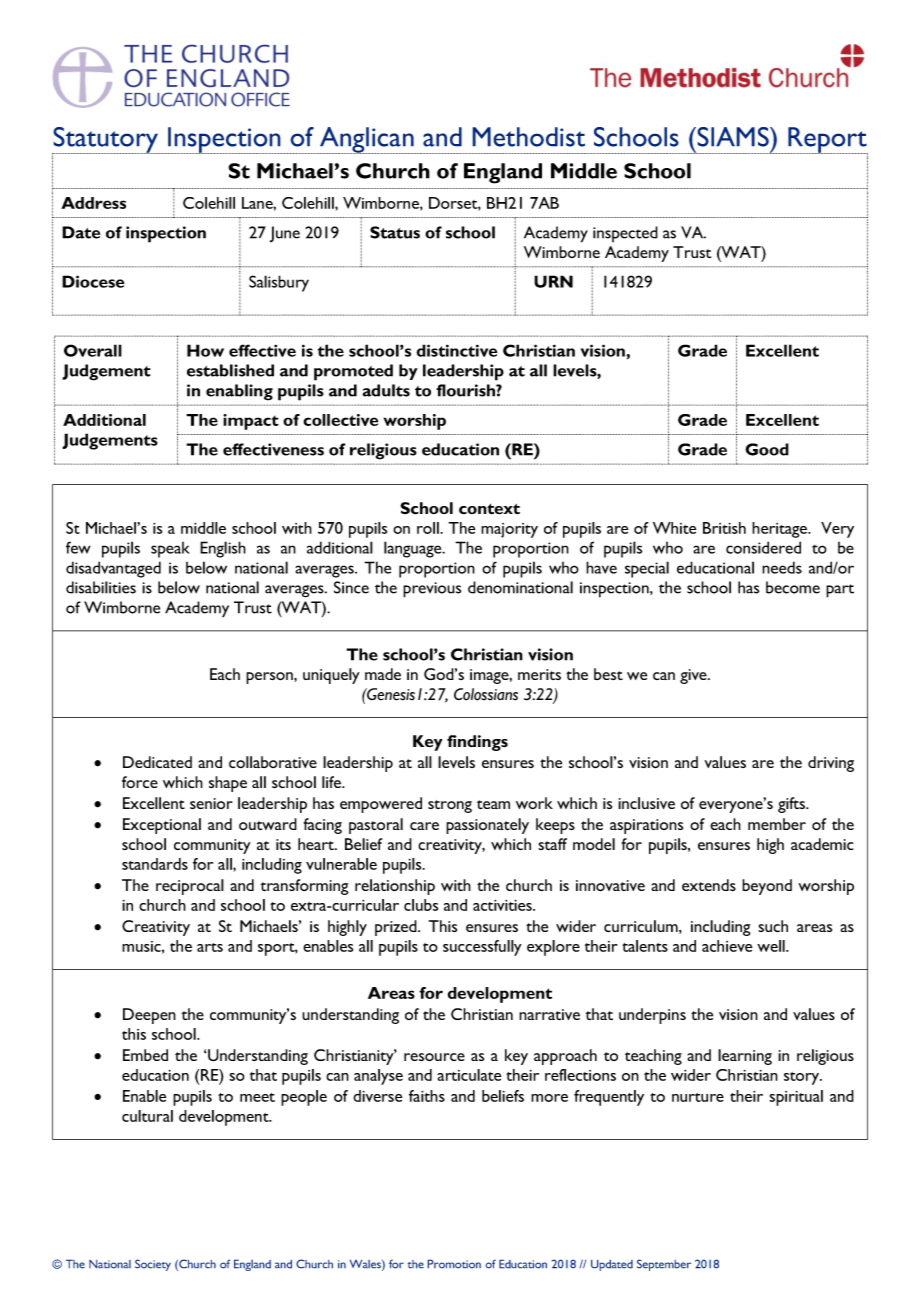  Describe the element at coordinates (528, 137) in the page. I see `Methodist` at that location.
